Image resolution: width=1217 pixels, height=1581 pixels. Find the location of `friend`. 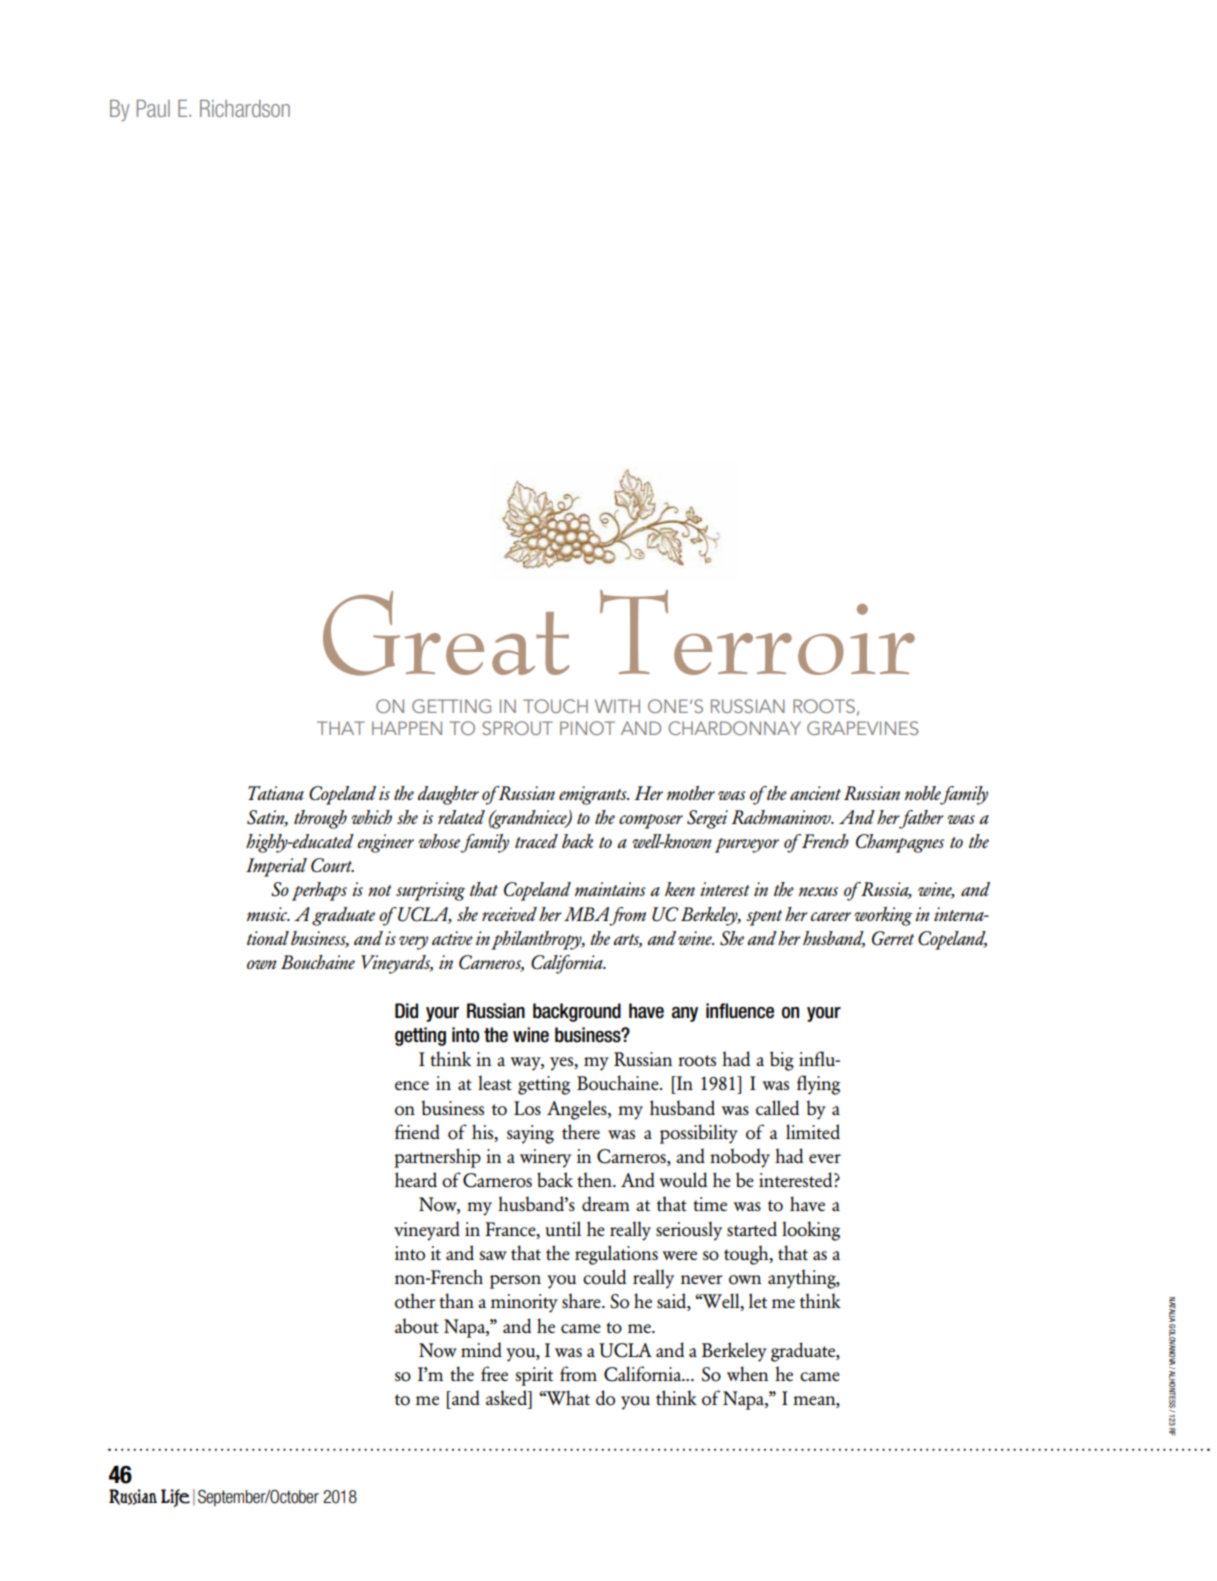

friend is located at coordinates (417, 1131).
